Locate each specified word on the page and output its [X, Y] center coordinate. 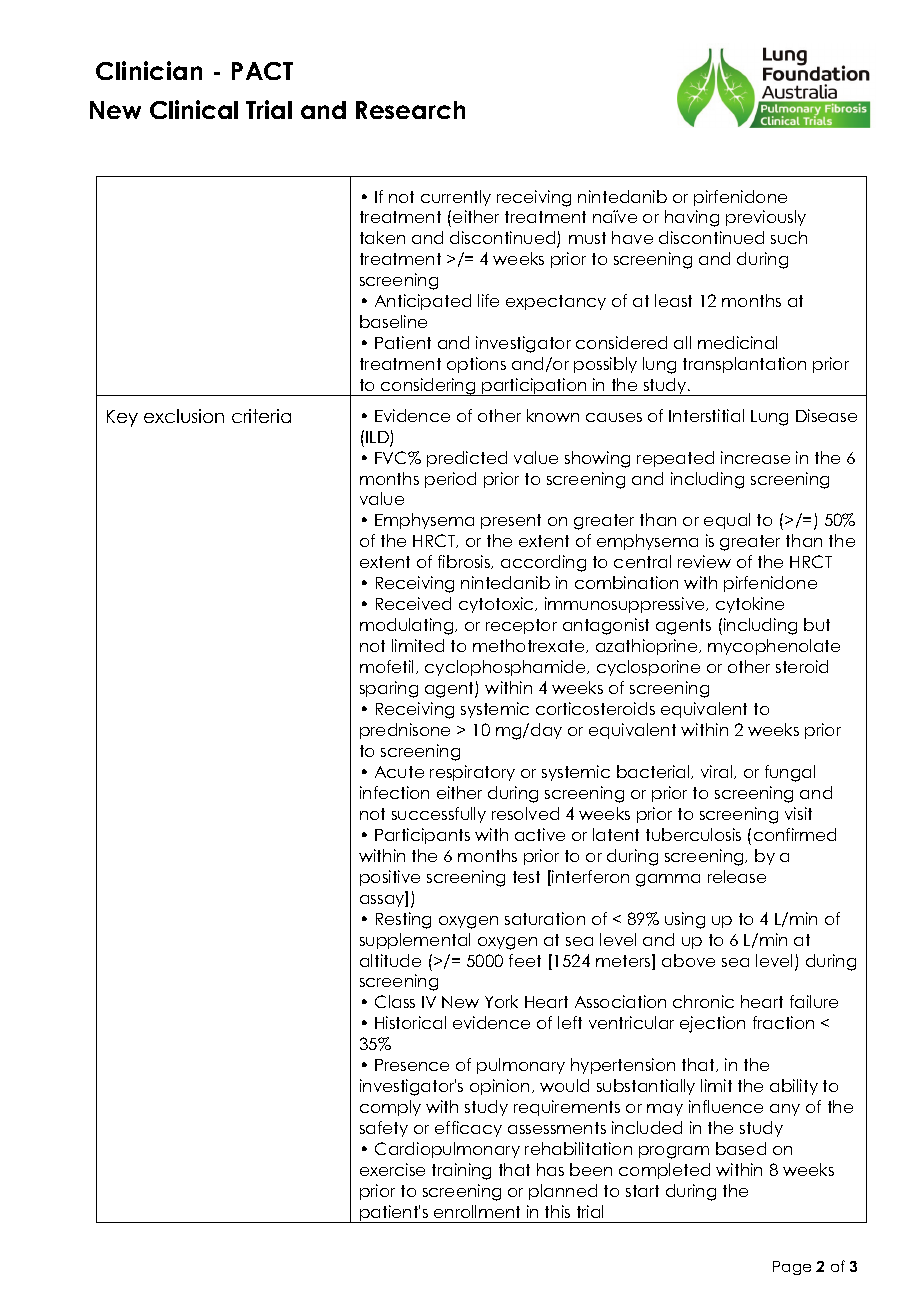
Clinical [194, 109]
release [737, 876]
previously [766, 218]
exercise [392, 1169]
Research [410, 110]
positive [390, 878]
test [526, 877]
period [450, 480]
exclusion [184, 416]
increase [755, 457]
